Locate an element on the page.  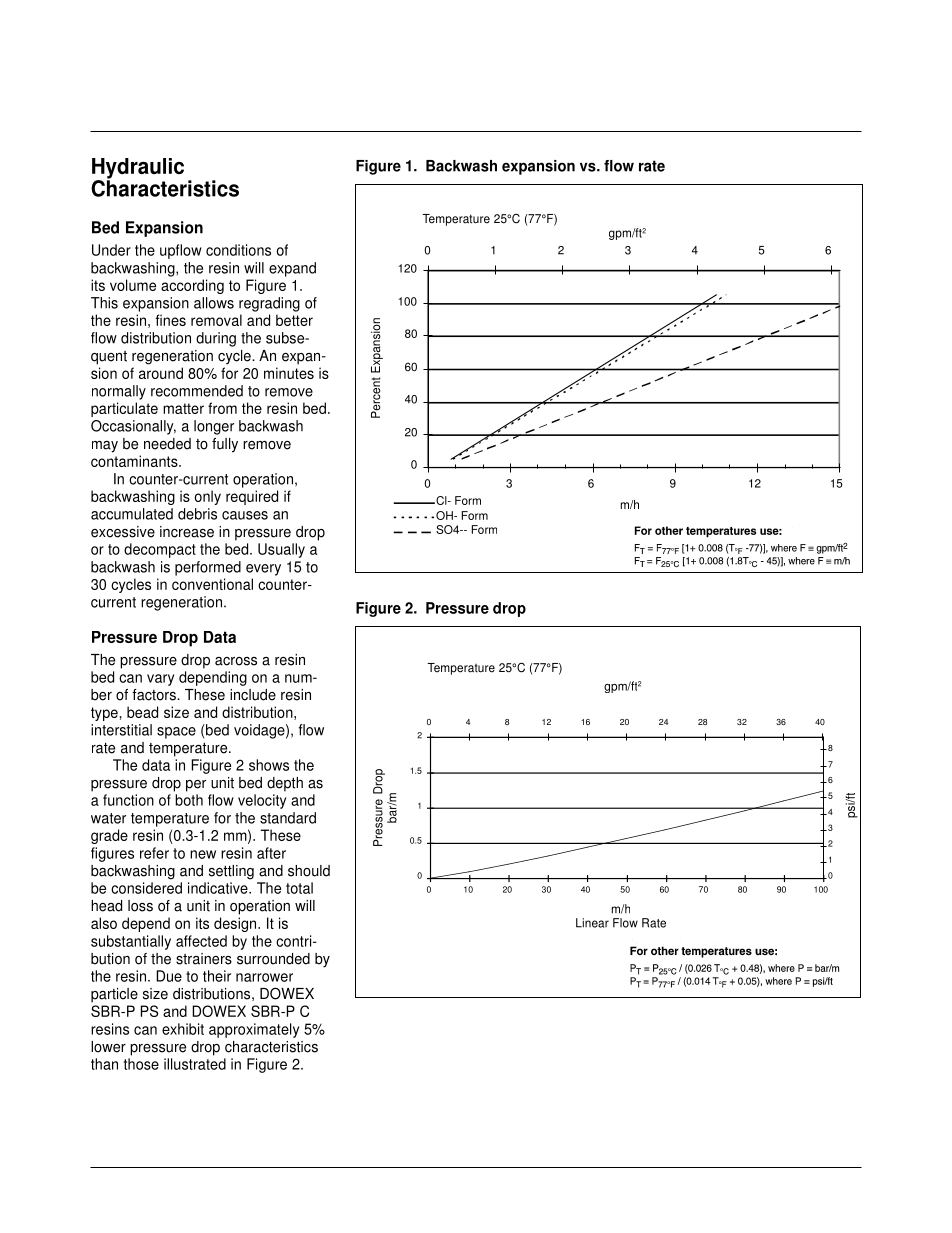
conditions is located at coordinates (238, 250).
